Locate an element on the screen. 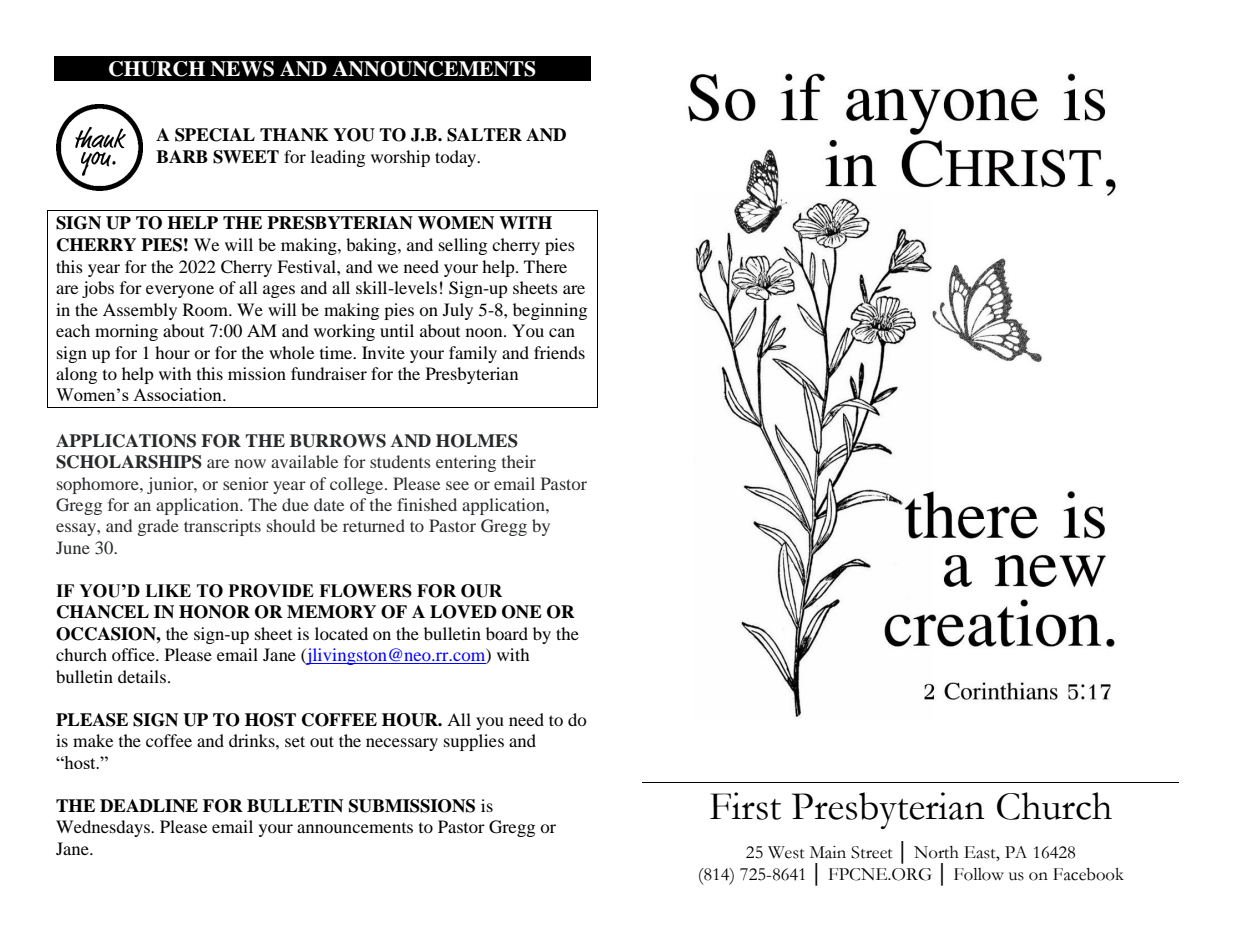  NEWS is located at coordinates (242, 69).
